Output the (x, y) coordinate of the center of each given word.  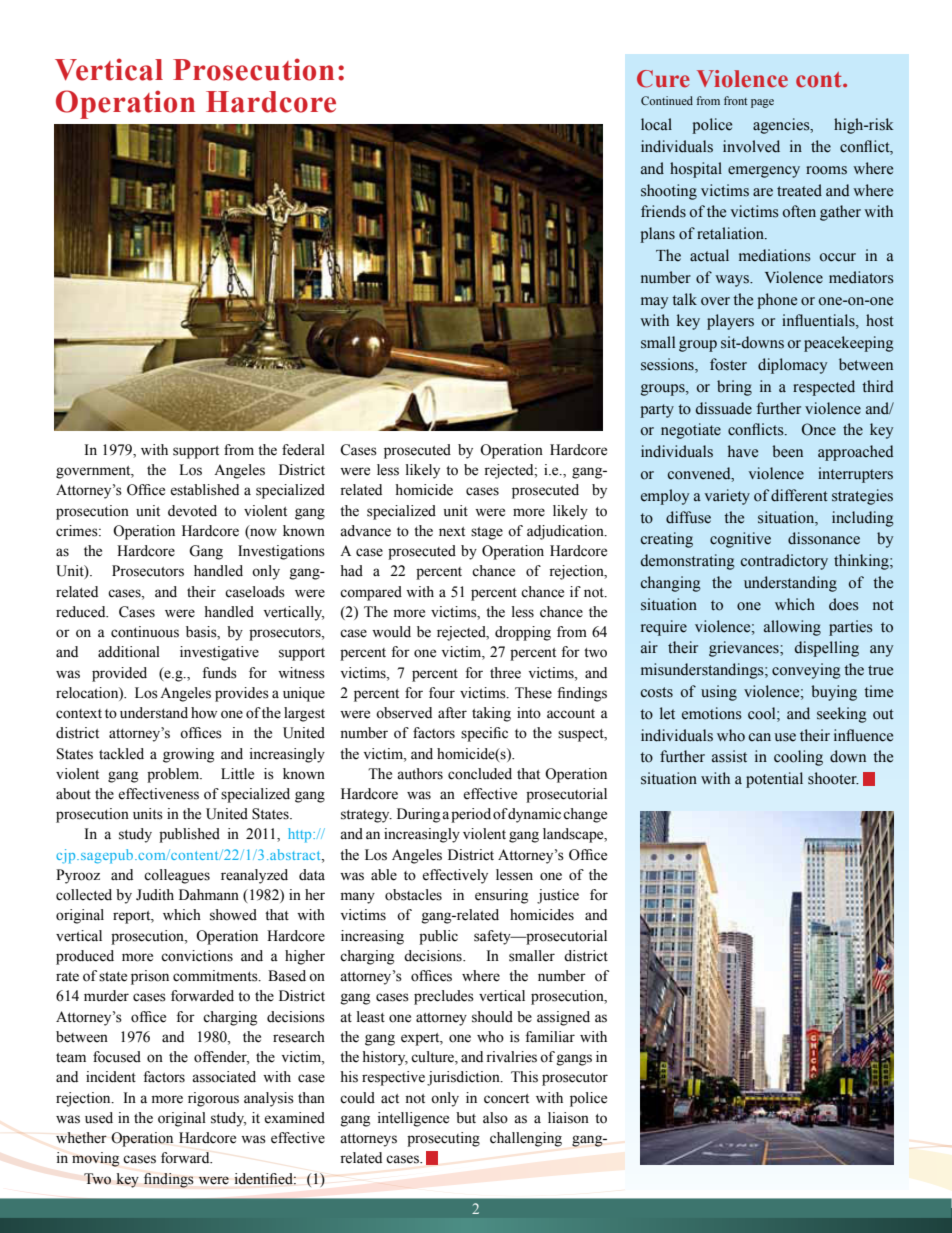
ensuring (501, 896)
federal (303, 450)
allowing (792, 628)
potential (774, 780)
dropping (523, 633)
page (762, 103)
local (656, 124)
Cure (663, 79)
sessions (668, 365)
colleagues (177, 876)
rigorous (213, 1099)
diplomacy (792, 366)
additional (129, 652)
